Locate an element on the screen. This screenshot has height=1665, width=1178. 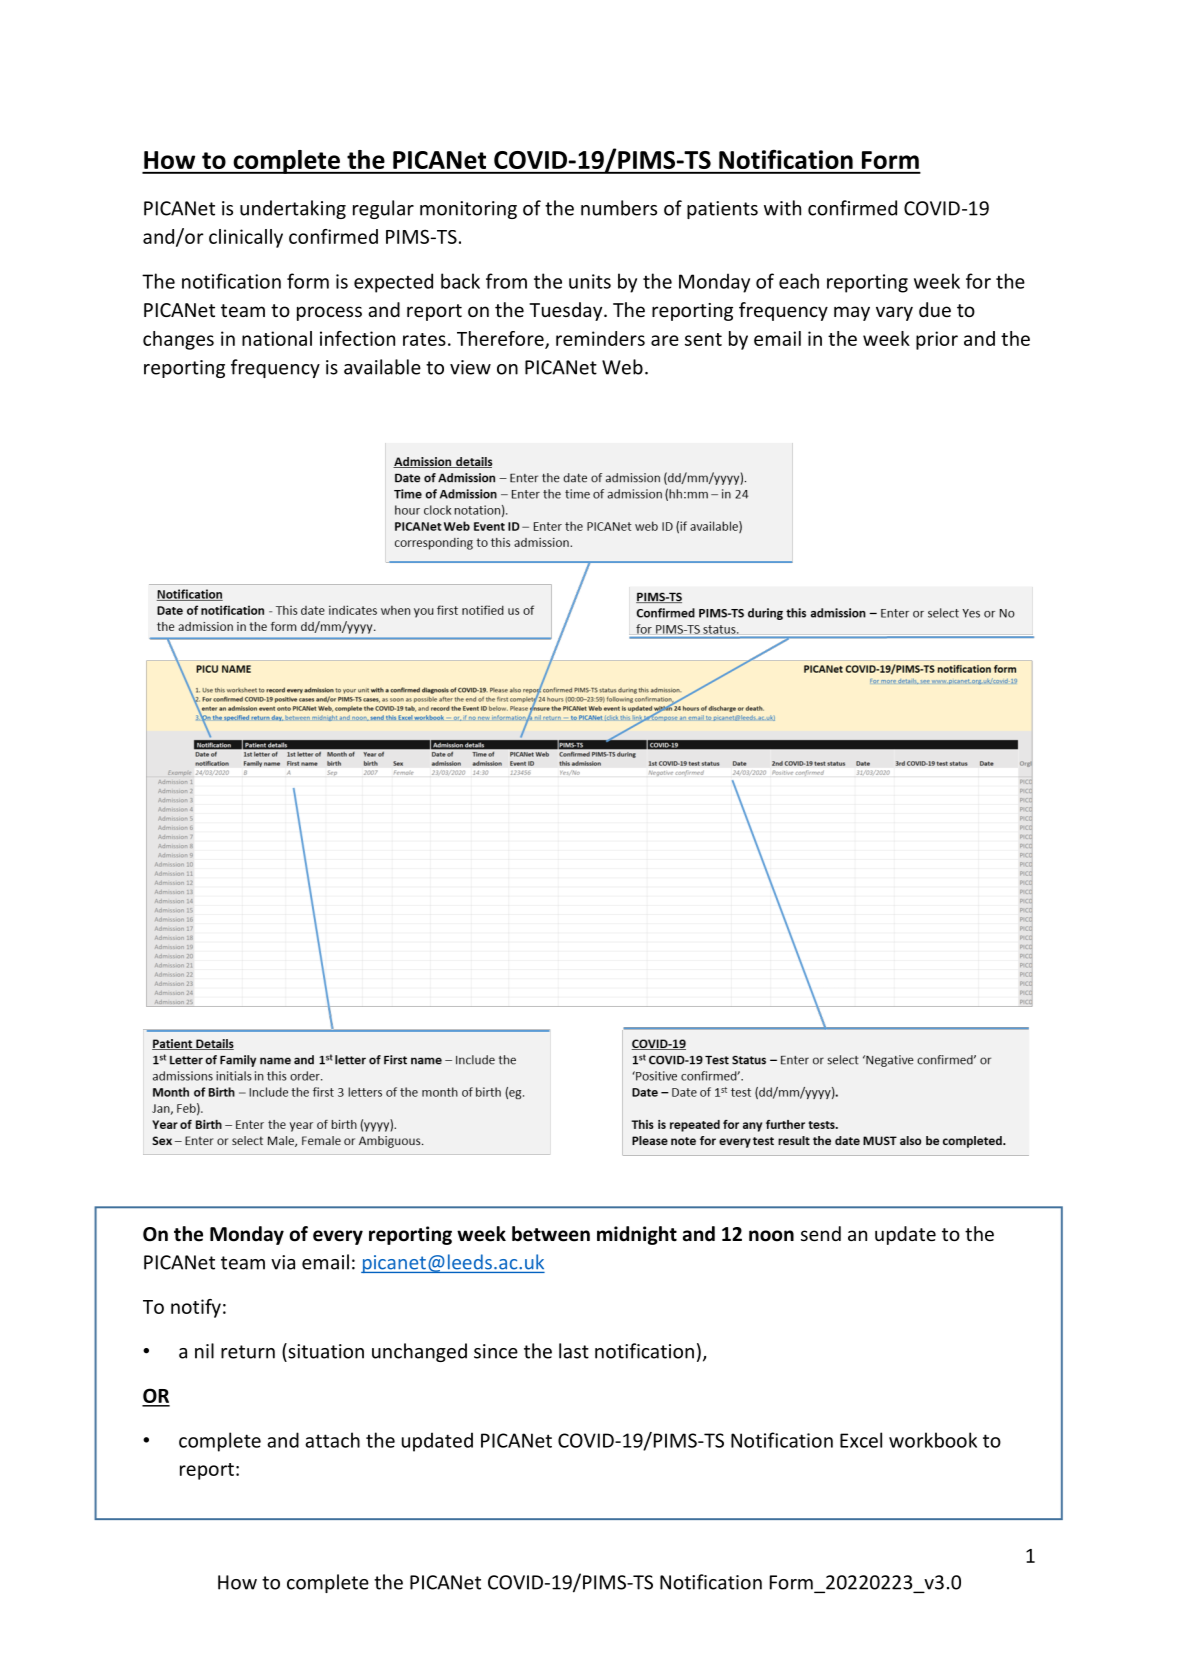
last is located at coordinates (574, 1351).
